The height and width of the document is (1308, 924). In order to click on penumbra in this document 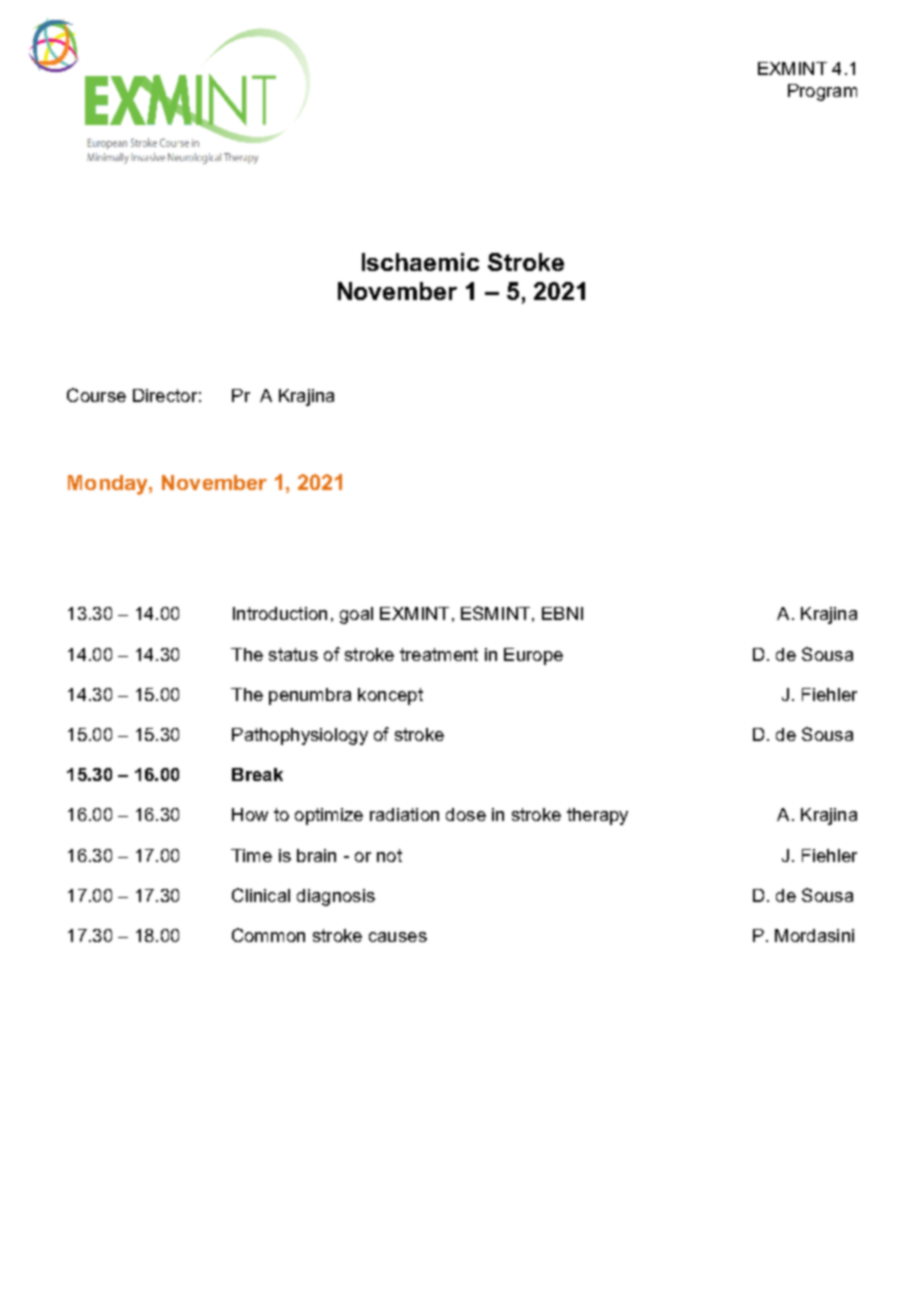, I will do `click(310, 696)`.
